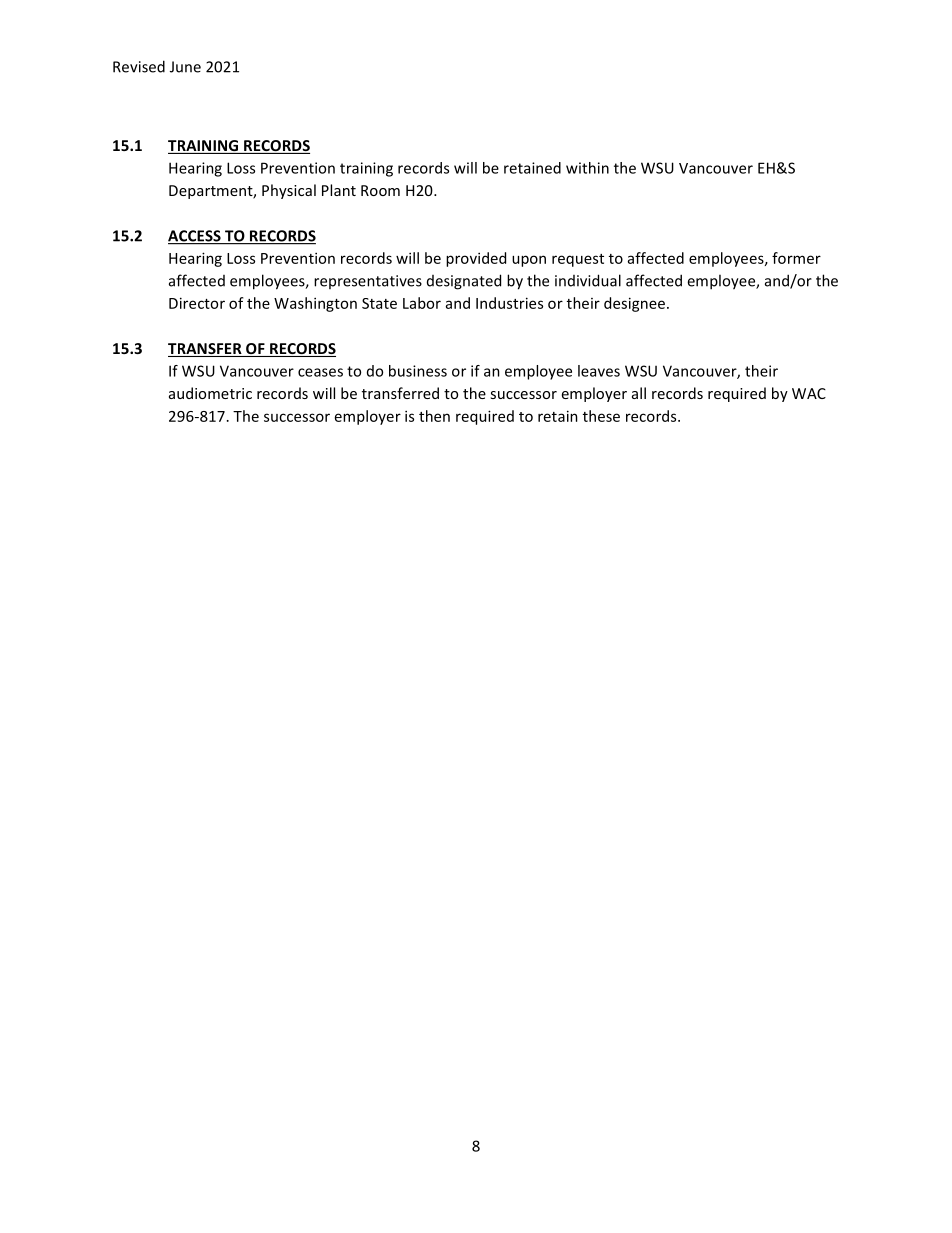 The height and width of the image is (1233, 952). I want to click on individual, so click(588, 280).
